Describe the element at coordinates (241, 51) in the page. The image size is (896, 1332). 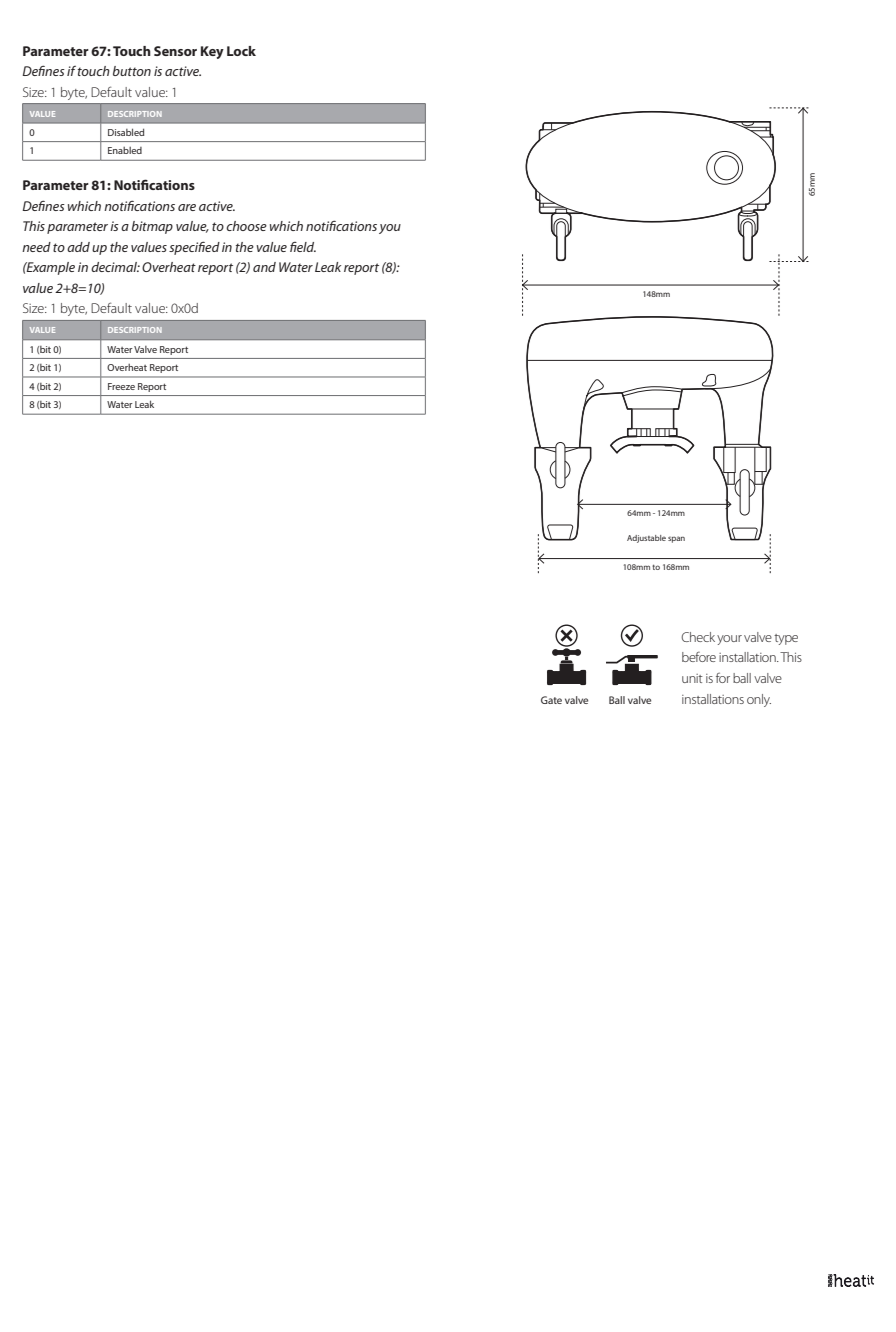
I see `Lock` at that location.
